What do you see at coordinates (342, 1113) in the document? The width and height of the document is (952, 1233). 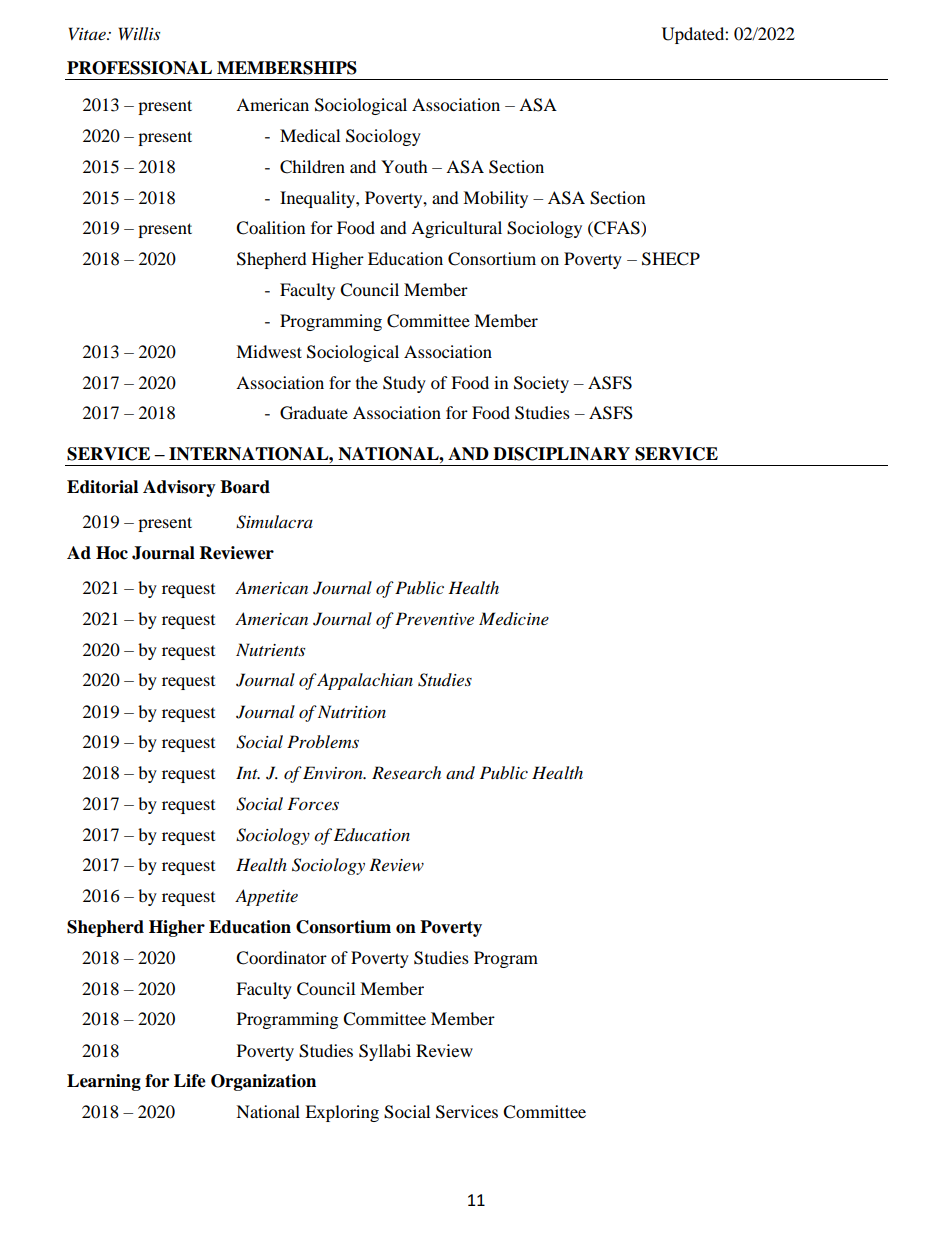 I see `Exploring` at bounding box center [342, 1113].
